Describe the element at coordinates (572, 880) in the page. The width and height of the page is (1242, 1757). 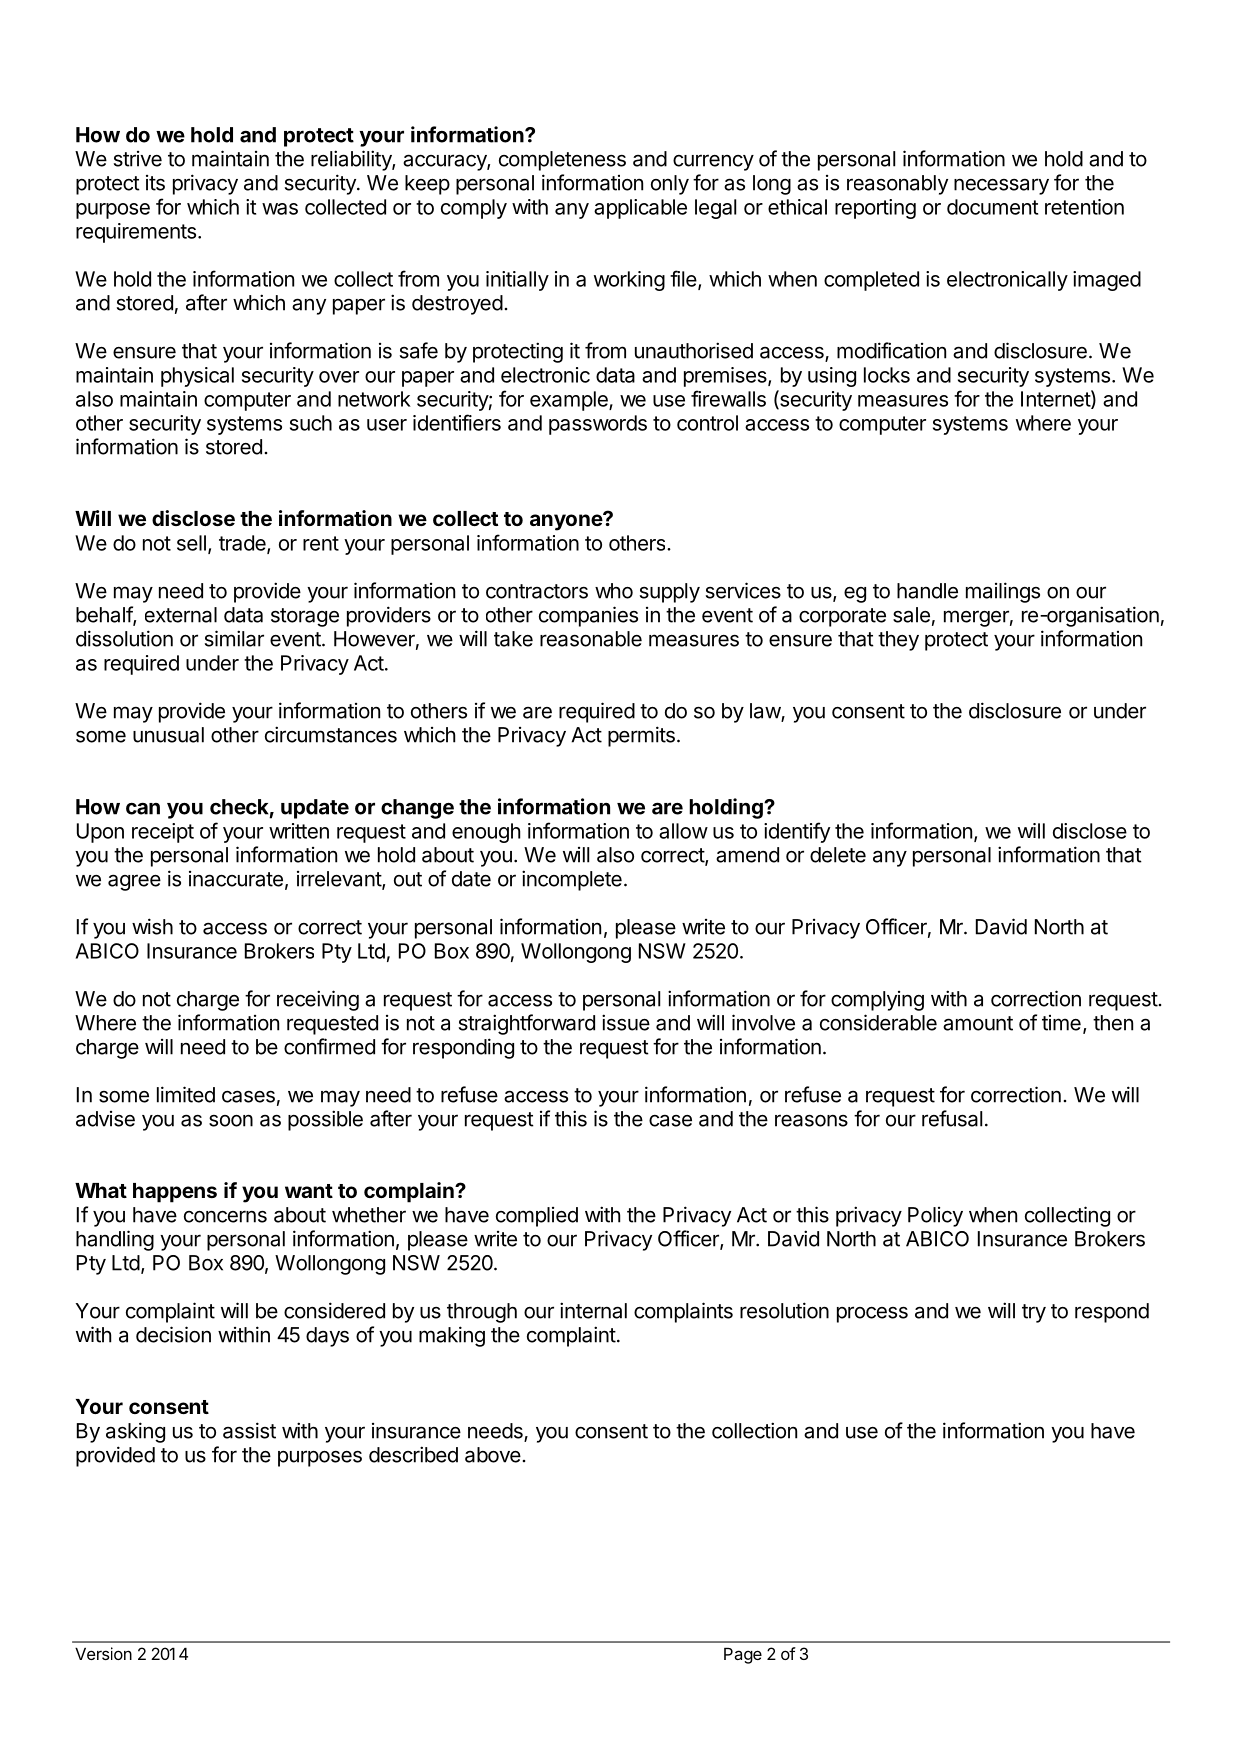
I see `incomplete` at that location.
